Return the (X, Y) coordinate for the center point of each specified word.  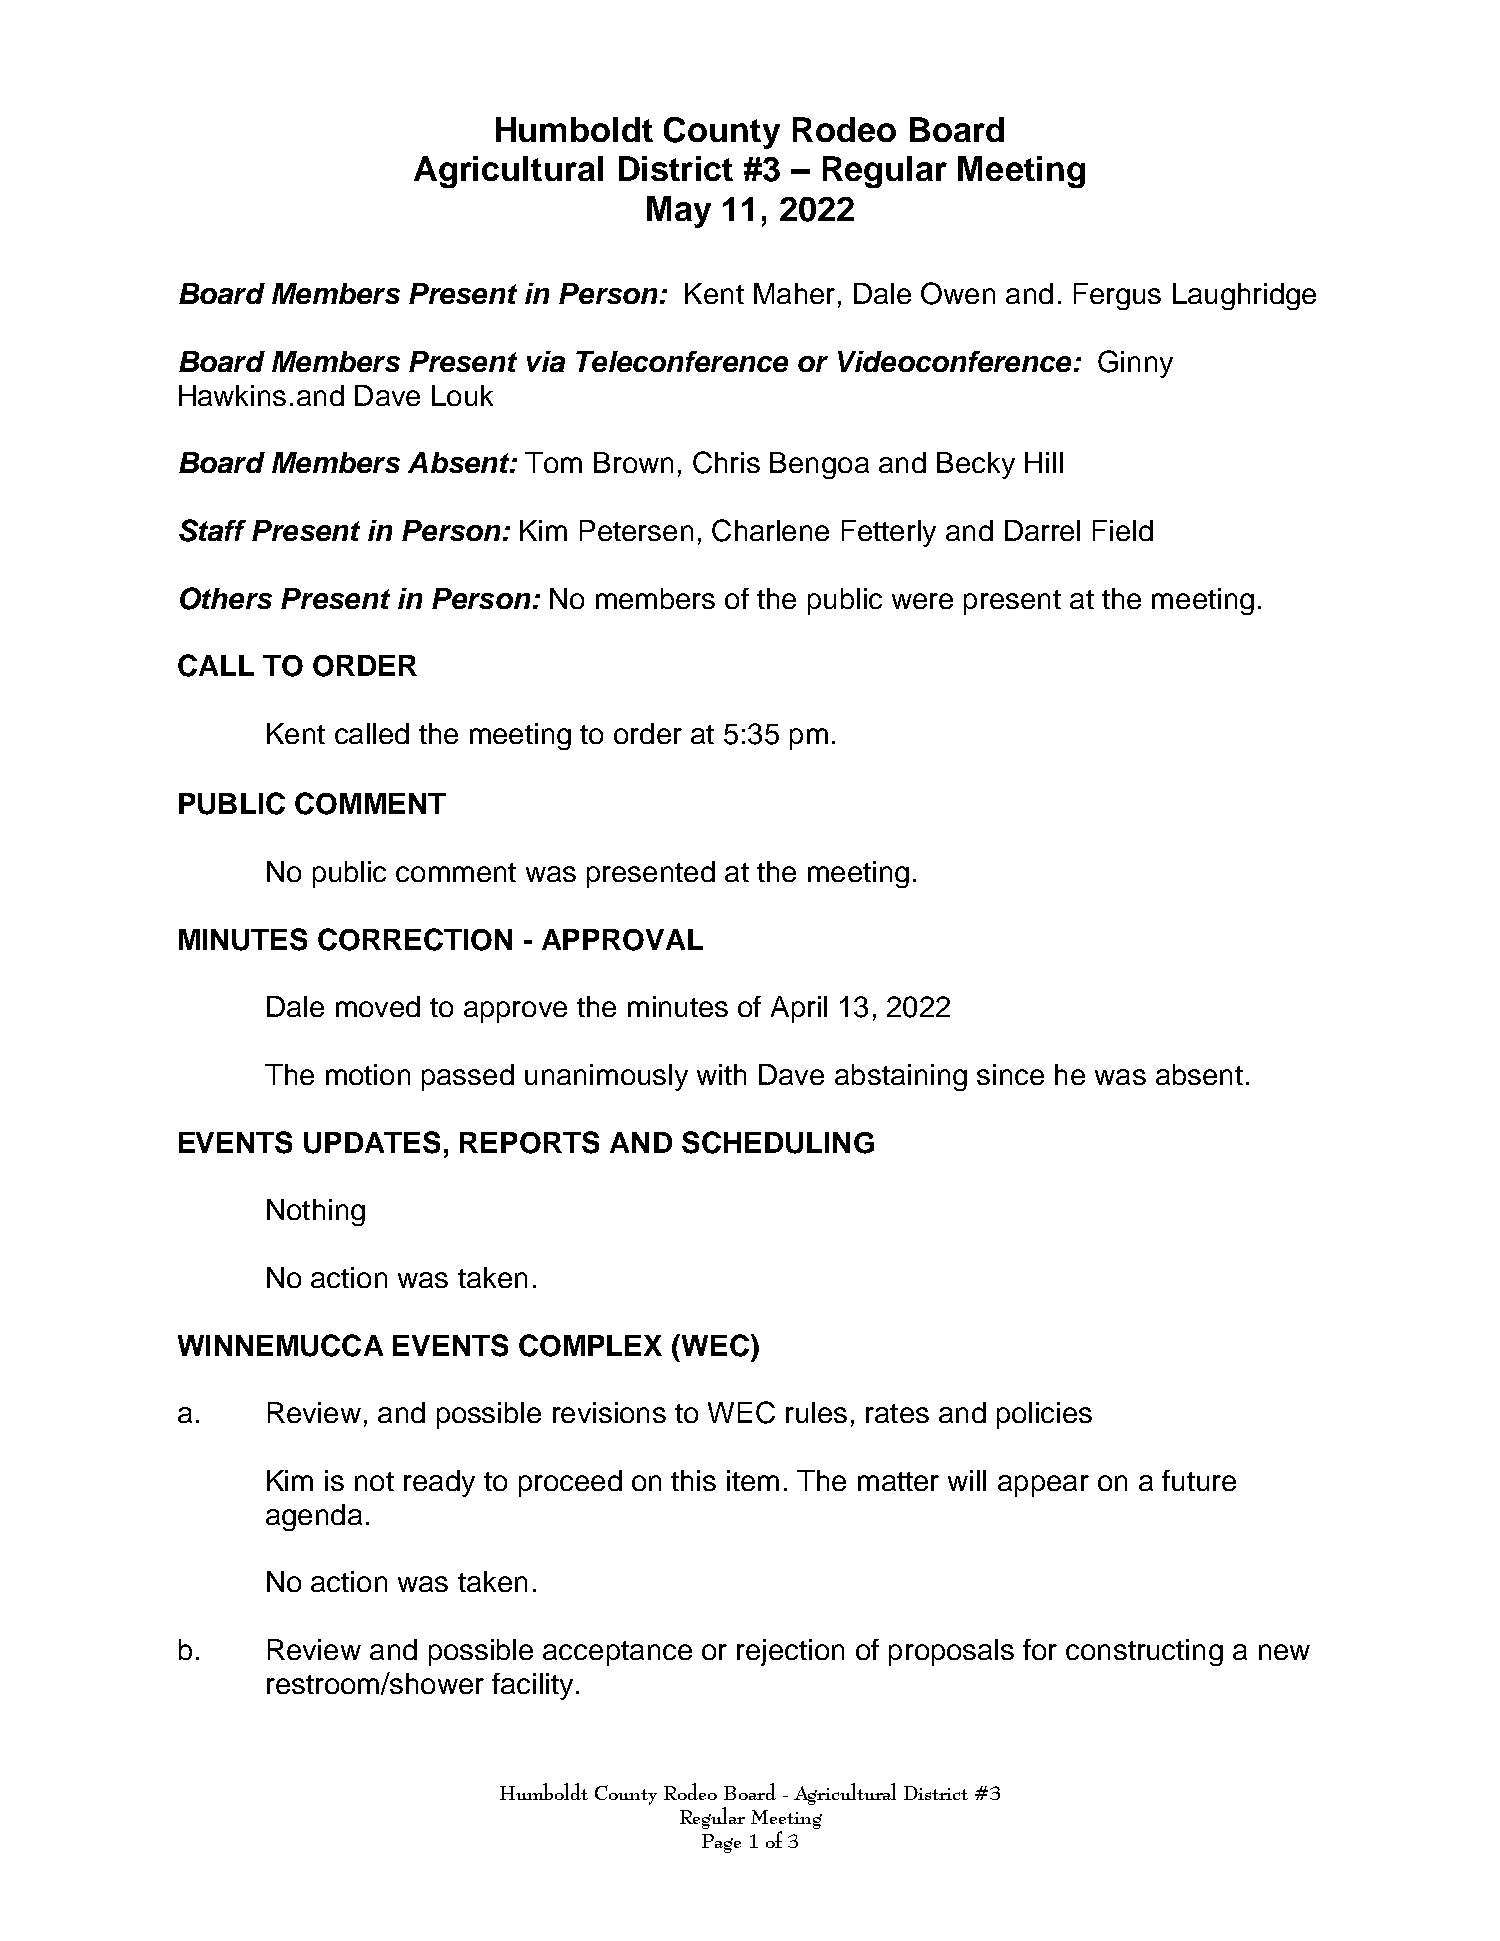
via (546, 361)
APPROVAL (622, 940)
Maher (794, 293)
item (753, 1480)
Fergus (1117, 296)
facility (532, 1686)
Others (226, 598)
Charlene (770, 530)
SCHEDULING (778, 1142)
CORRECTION (415, 939)
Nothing (316, 1212)
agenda (314, 1517)
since (1010, 1074)
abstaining (901, 1077)
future (1199, 1480)
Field (1123, 530)
